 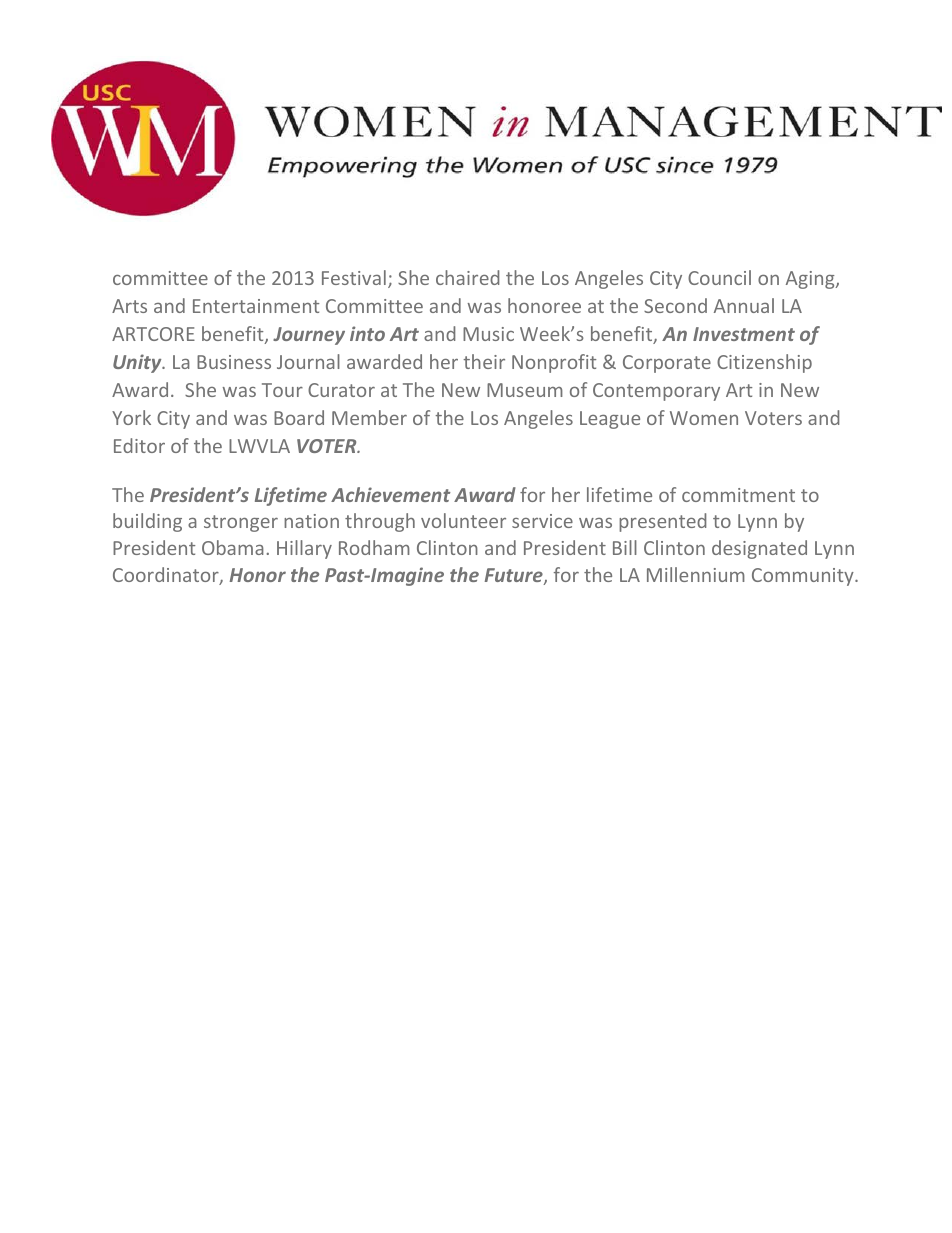 What do you see at coordinates (369, 417) in the image?
I see `Member` at bounding box center [369, 417].
